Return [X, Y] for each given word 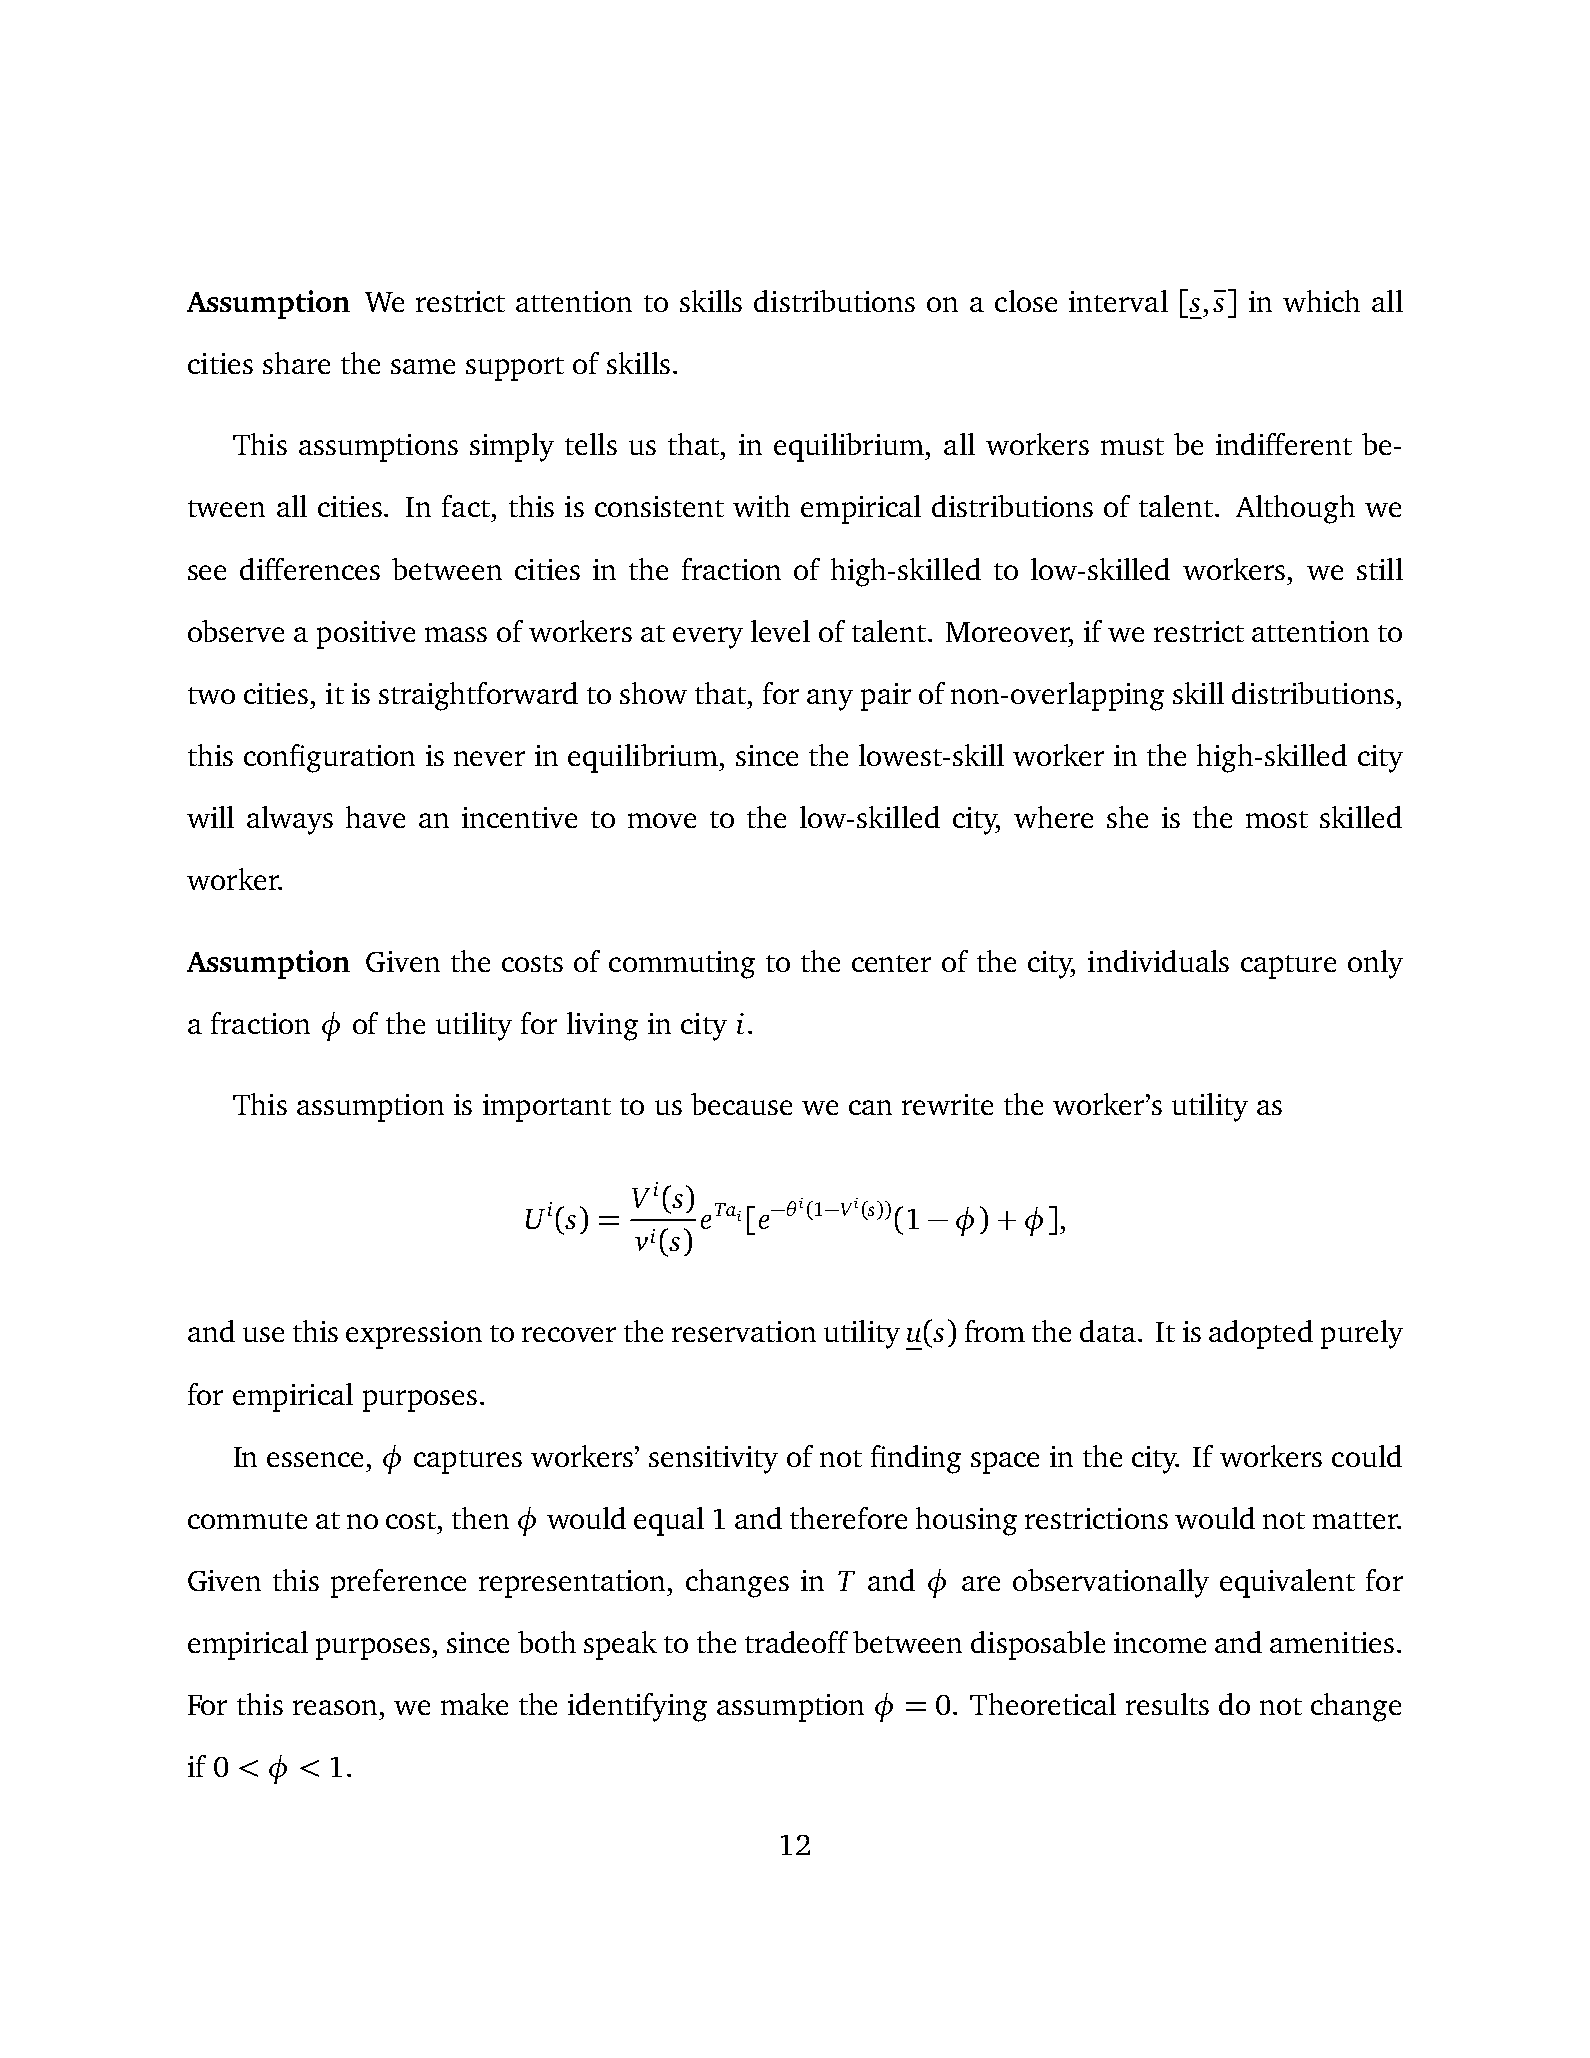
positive [366, 635]
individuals [1158, 961]
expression [414, 1335]
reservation [744, 1331]
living [602, 1026]
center [891, 963]
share [296, 363]
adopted [1261, 1334]
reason [335, 1707]
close [1026, 301]
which [1321, 301]
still [1380, 569]
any [830, 700]
